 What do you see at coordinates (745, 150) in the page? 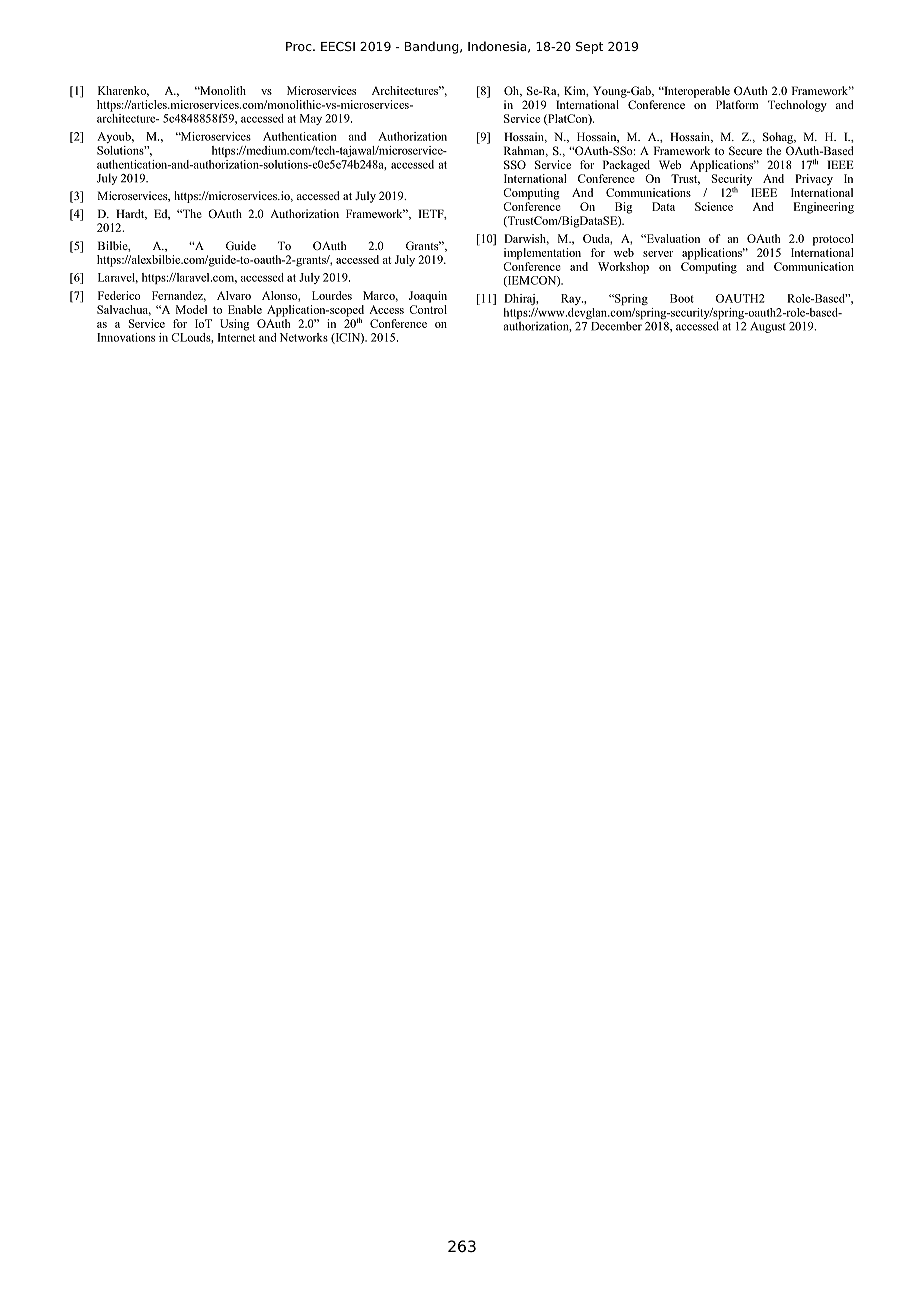
I see `Secure` at bounding box center [745, 150].
